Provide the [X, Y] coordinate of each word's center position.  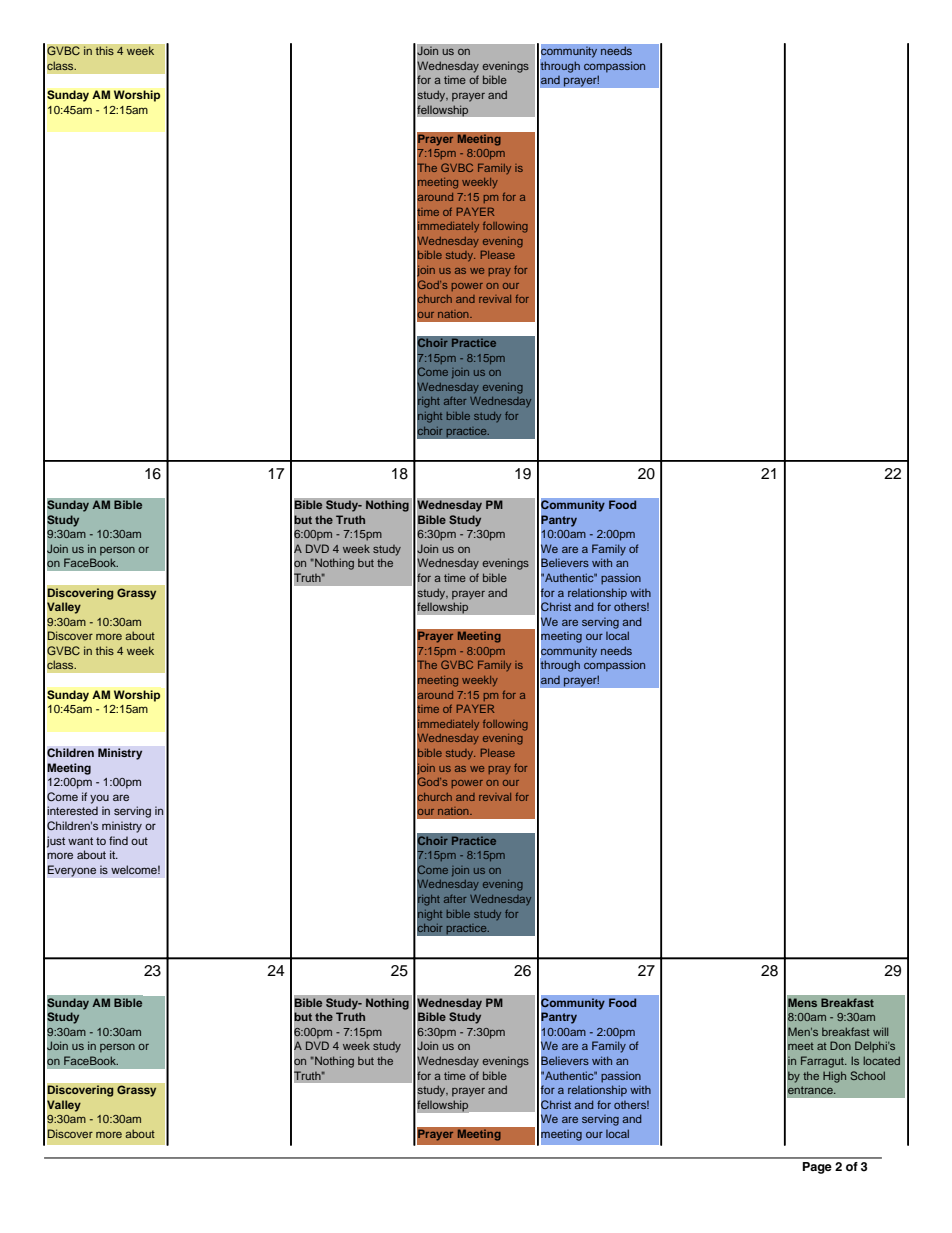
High [834, 1077]
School [868, 1075]
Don [840, 1045]
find [118, 840]
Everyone [72, 871]
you [99, 799]
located [881, 1060]
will [880, 1031]
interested [72, 810]
